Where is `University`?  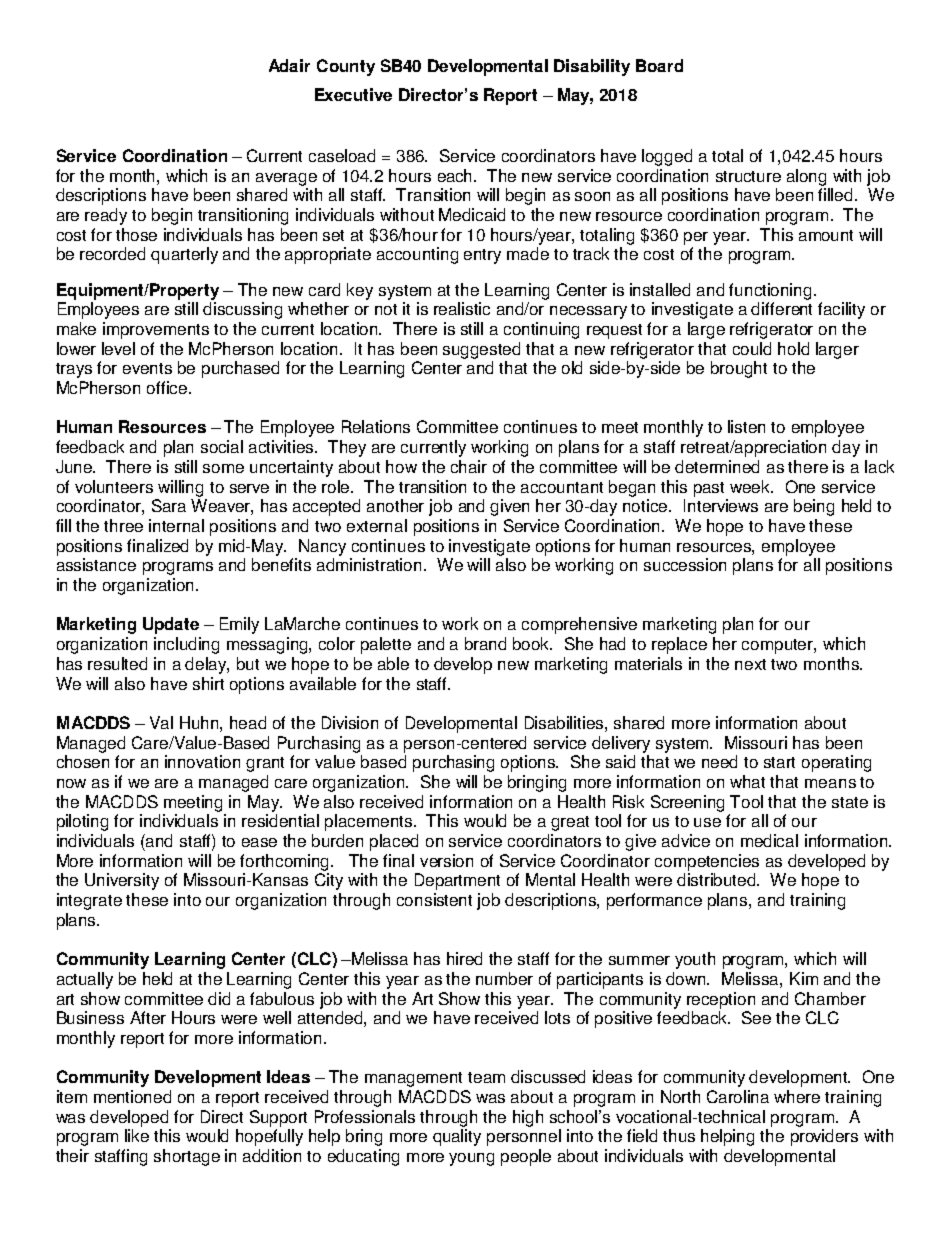
University is located at coordinates (122, 881).
